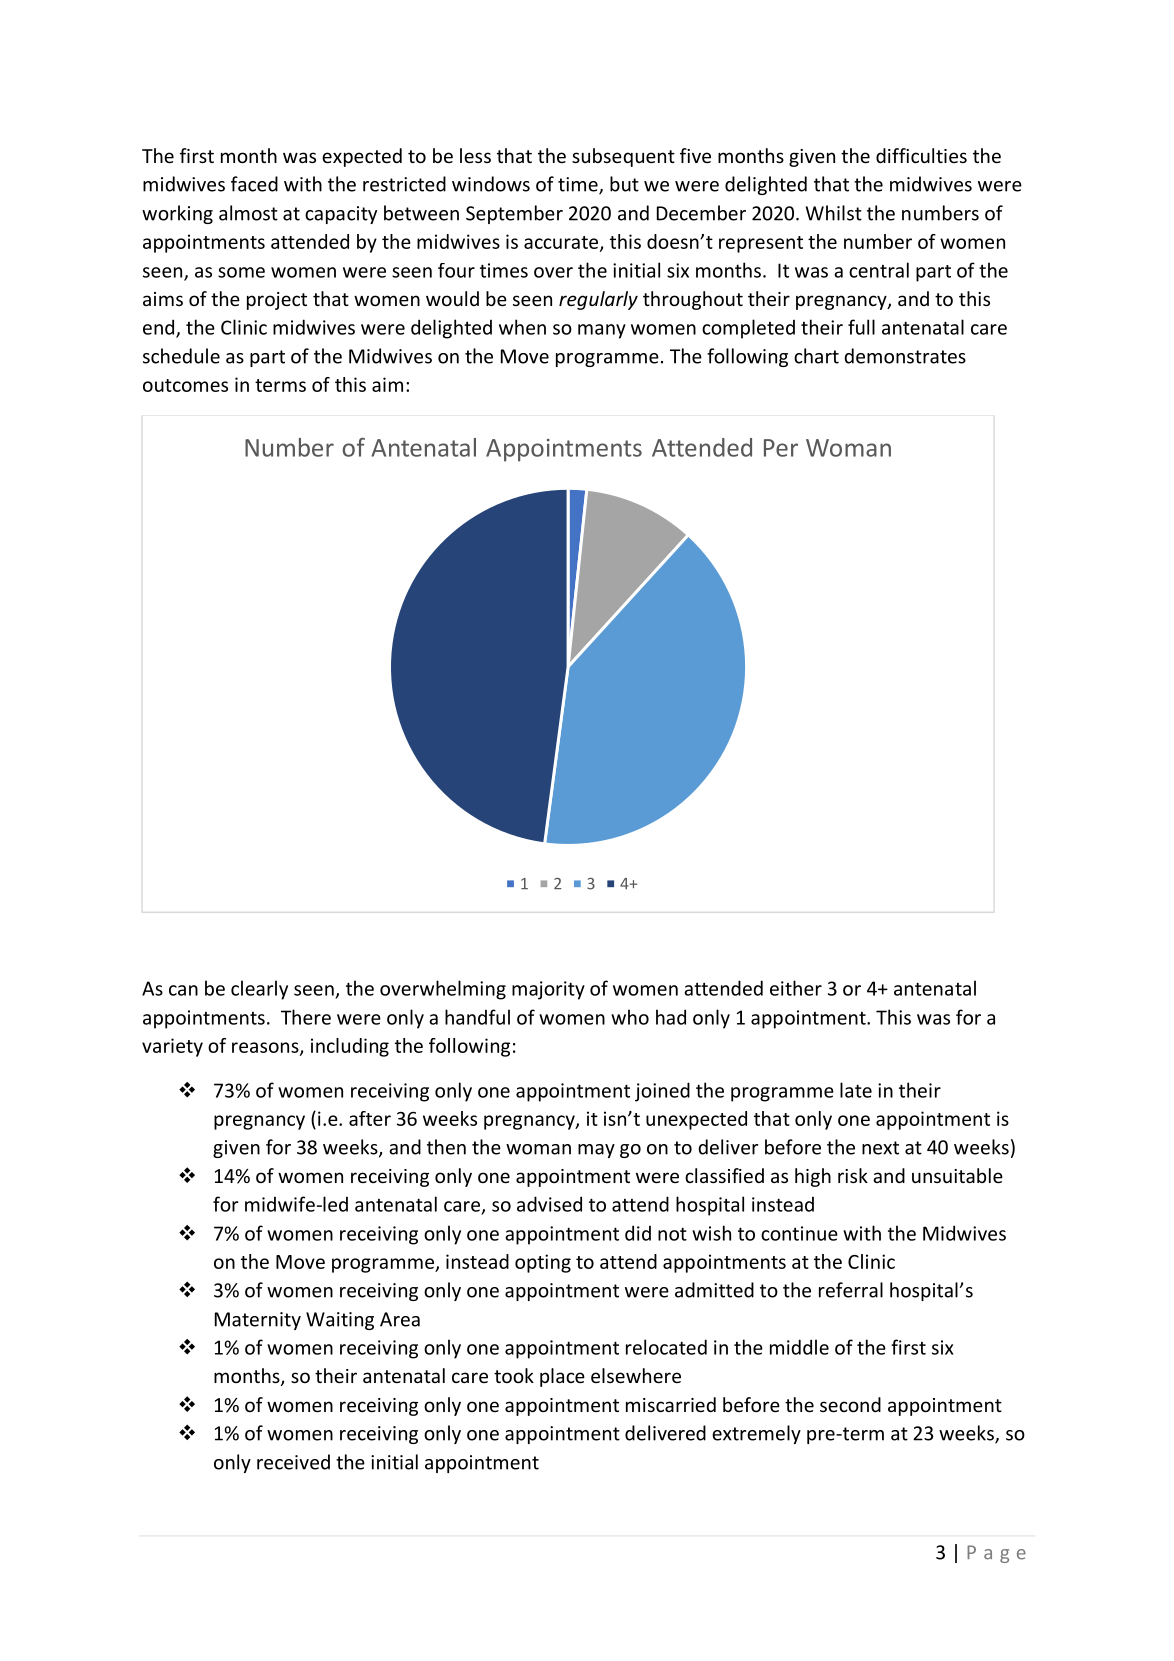  I want to click on faced, so click(254, 184).
